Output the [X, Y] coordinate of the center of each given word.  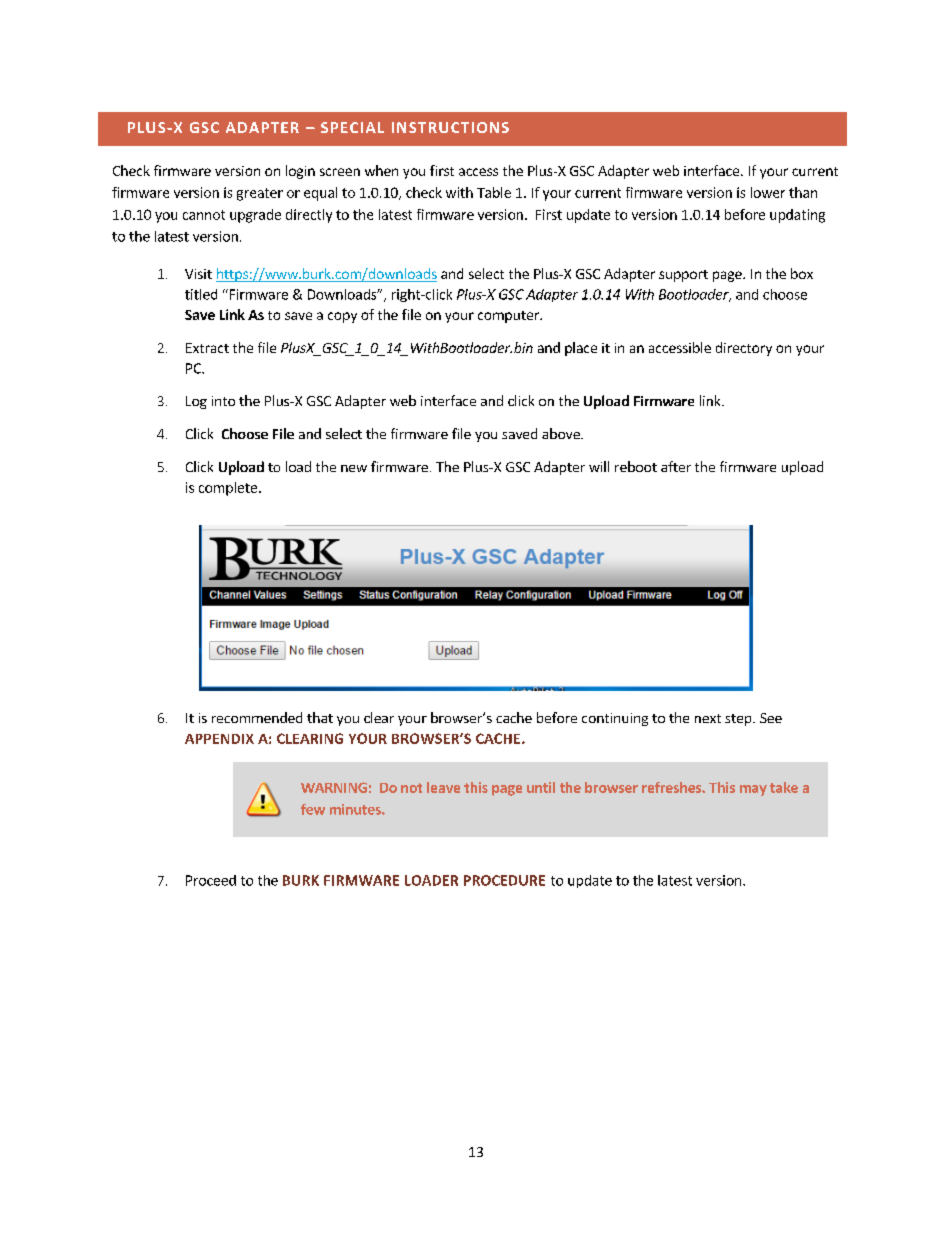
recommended [257, 717]
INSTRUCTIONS [450, 127]
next [708, 718]
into [223, 401]
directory [744, 349]
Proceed [211, 880]
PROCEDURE [504, 880]
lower [768, 192]
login [300, 172]
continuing [615, 719]
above [562, 433]
